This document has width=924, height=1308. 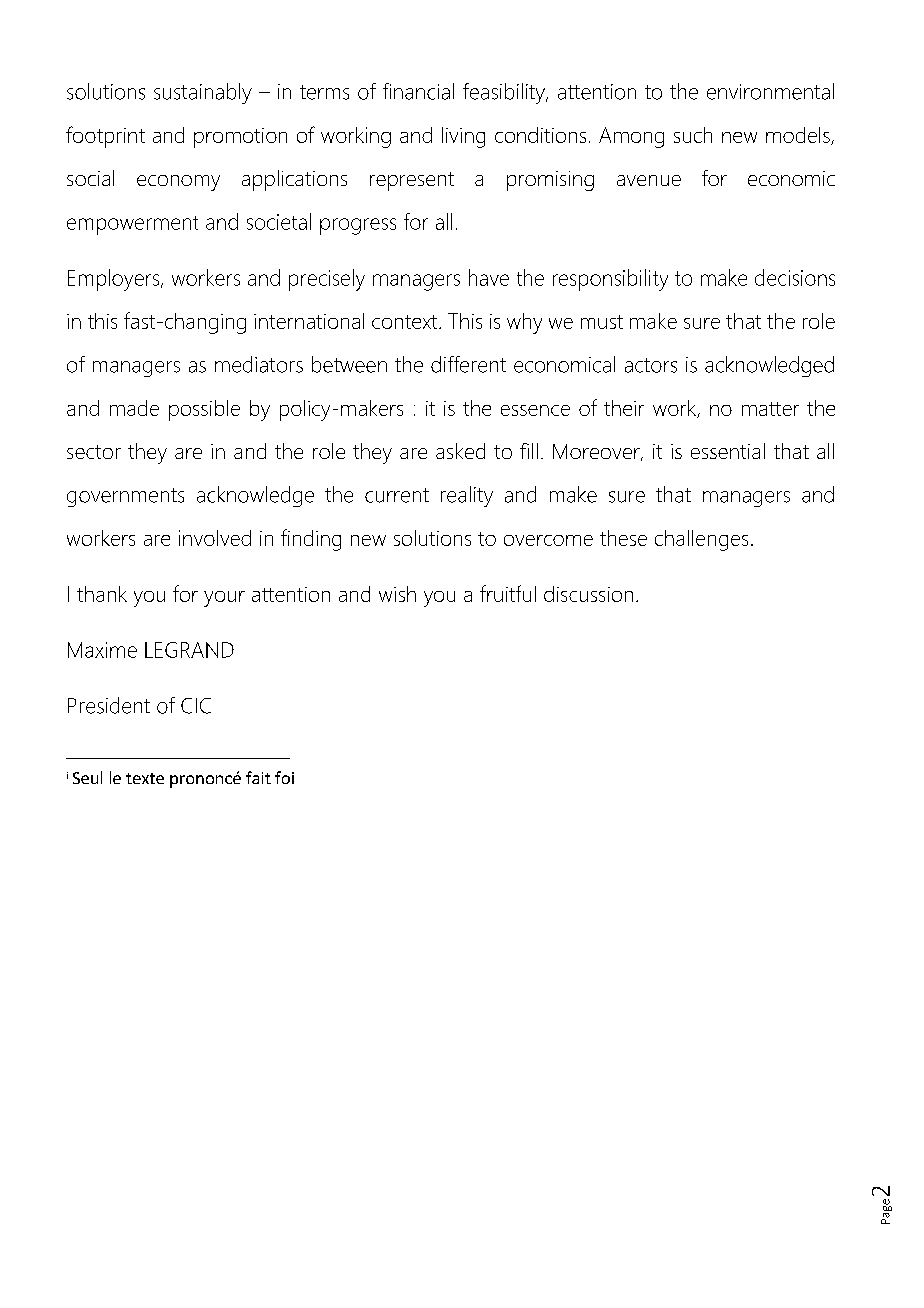 I want to click on sustainably, so click(x=203, y=93).
